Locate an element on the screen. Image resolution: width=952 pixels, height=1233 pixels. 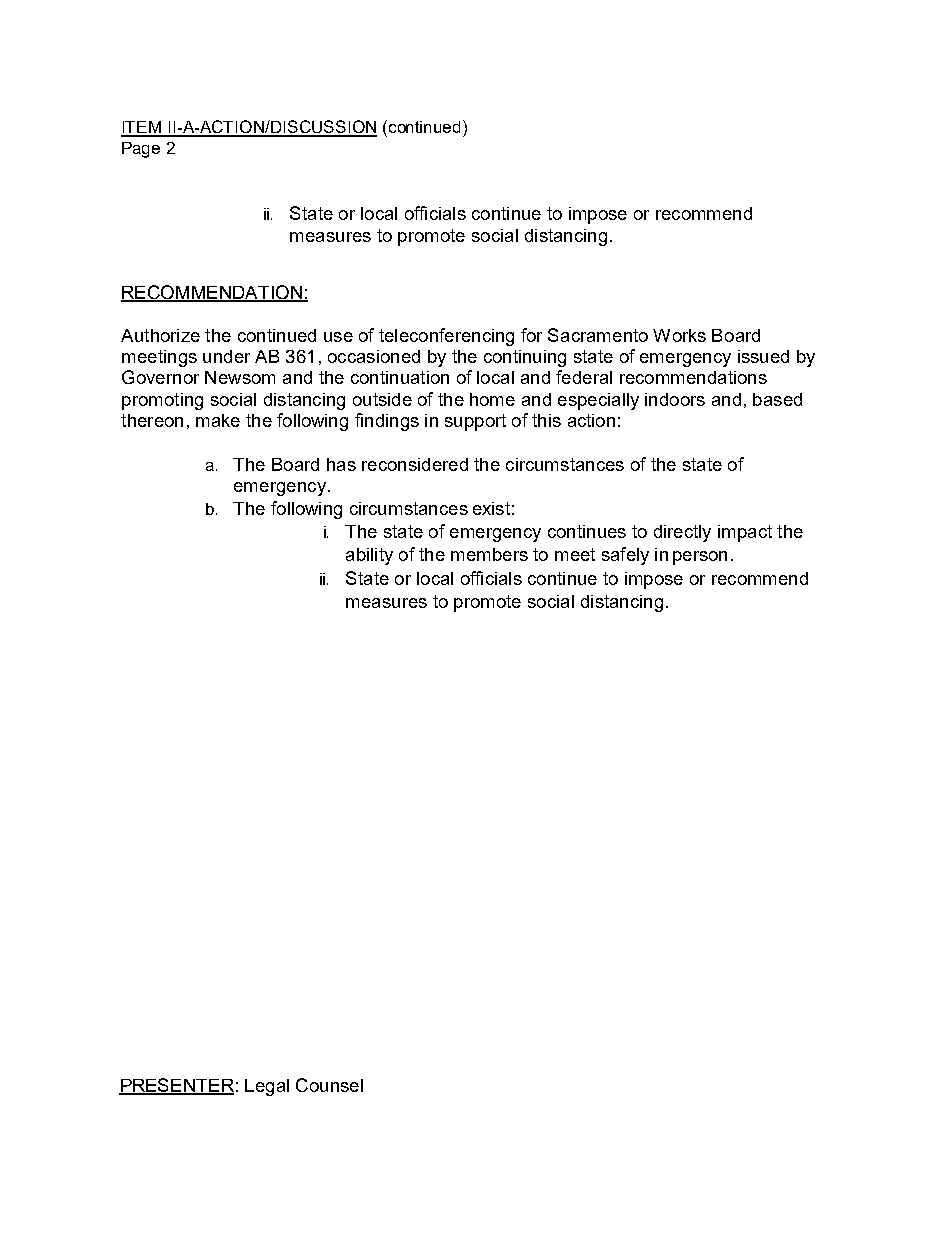
teleconferencing is located at coordinates (446, 337).
